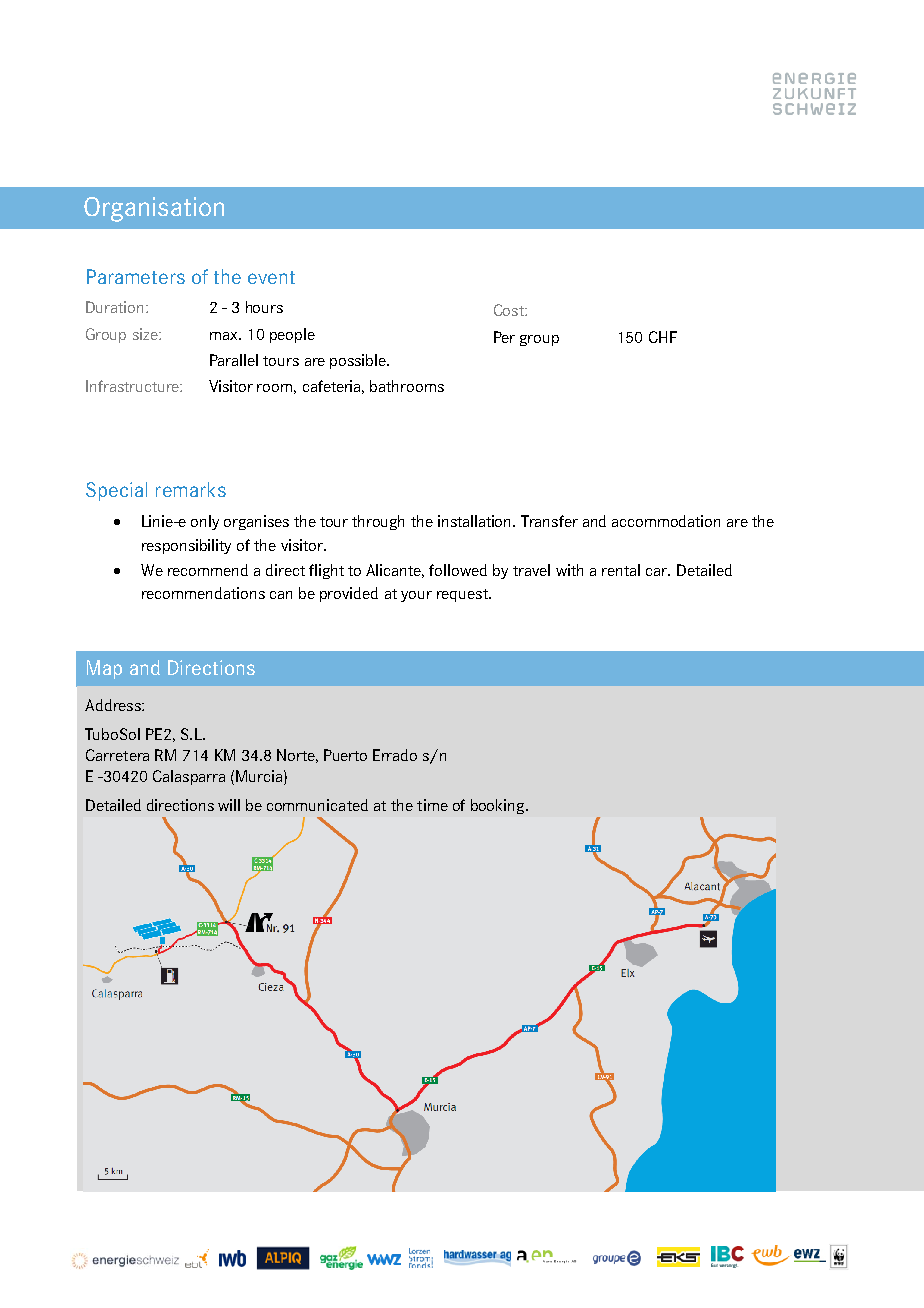 This screenshot has width=924, height=1308. What do you see at coordinates (499, 806) in the screenshot?
I see `booking` at bounding box center [499, 806].
